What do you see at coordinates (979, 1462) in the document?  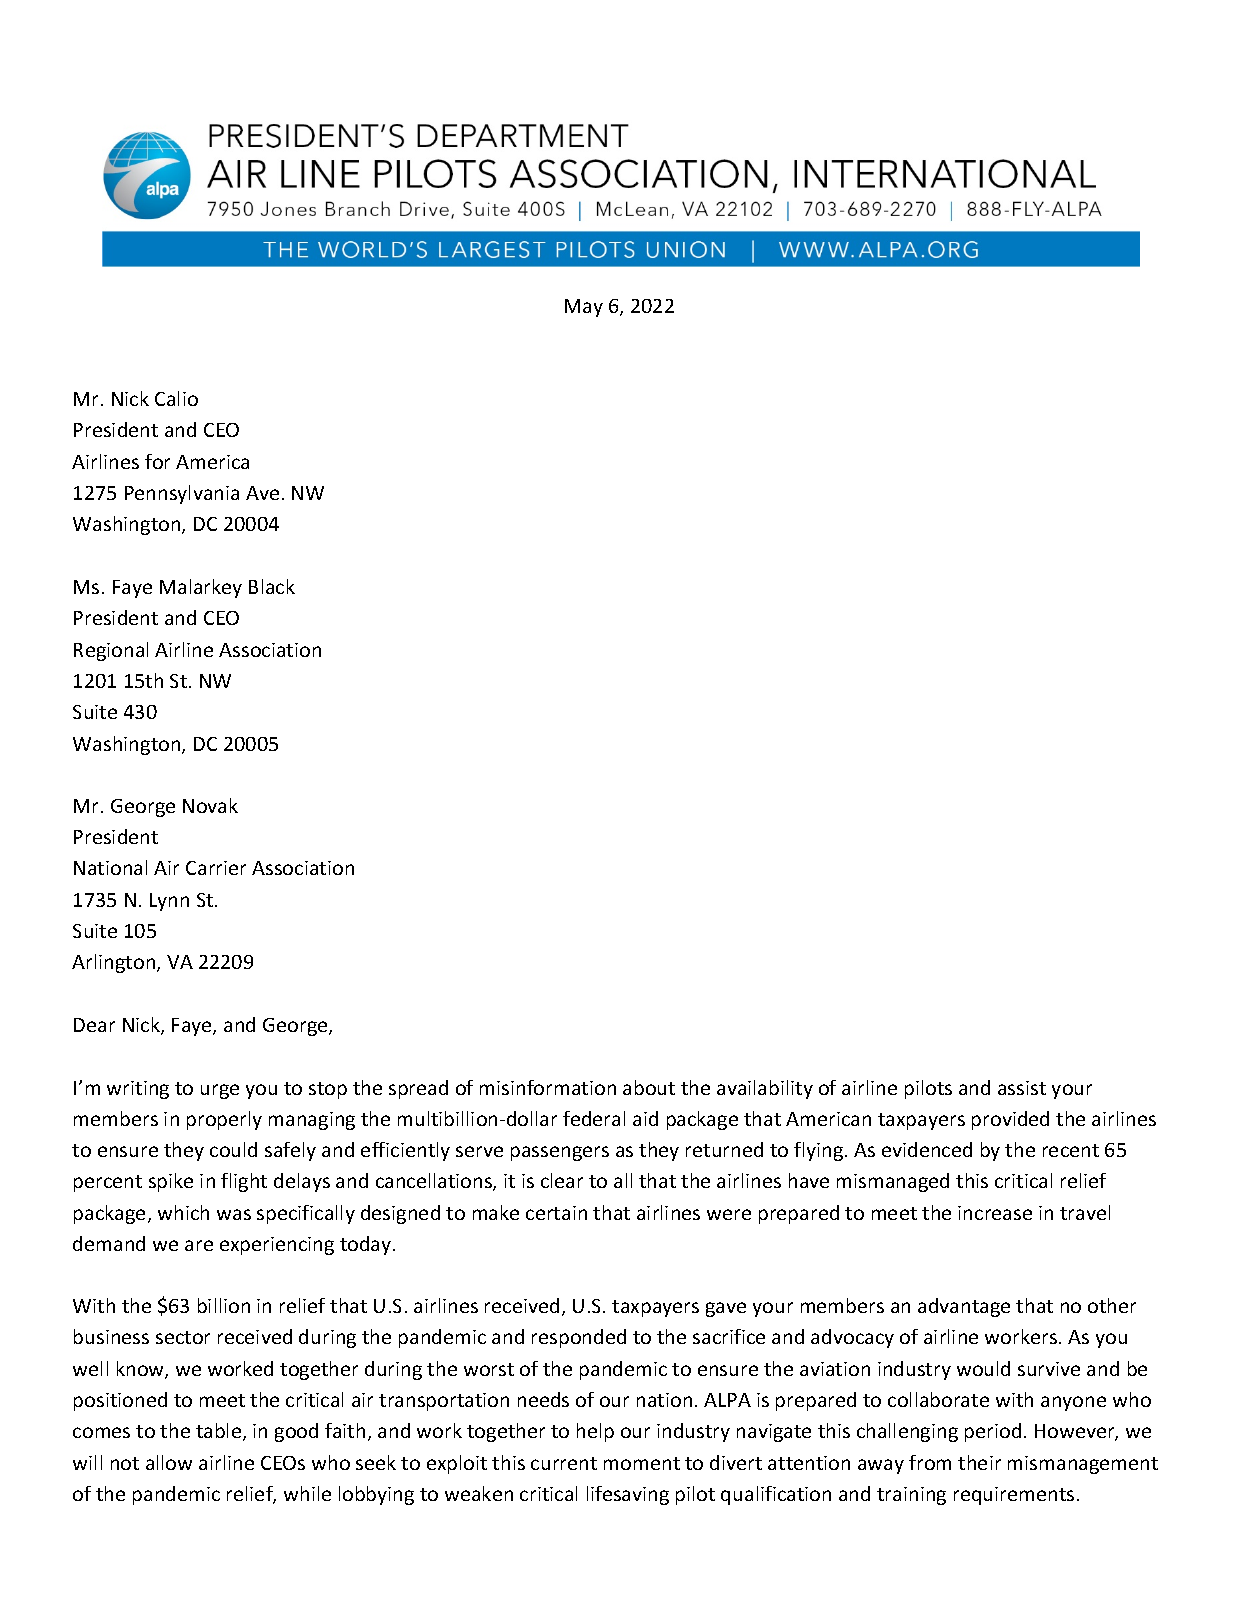 I see `their` at bounding box center [979, 1462].
